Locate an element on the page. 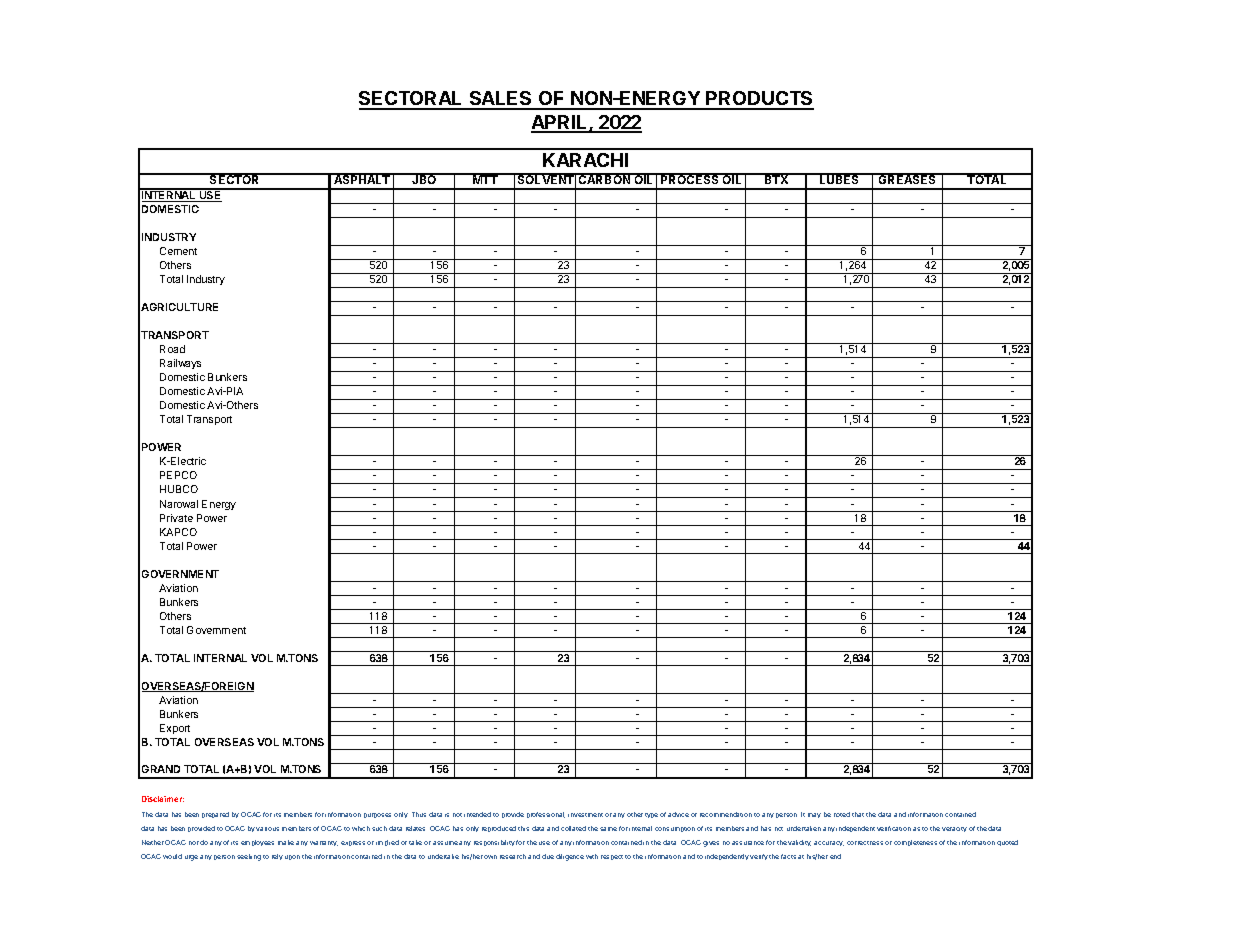 The image size is (1233, 952). APRIL is located at coordinates (560, 123).
